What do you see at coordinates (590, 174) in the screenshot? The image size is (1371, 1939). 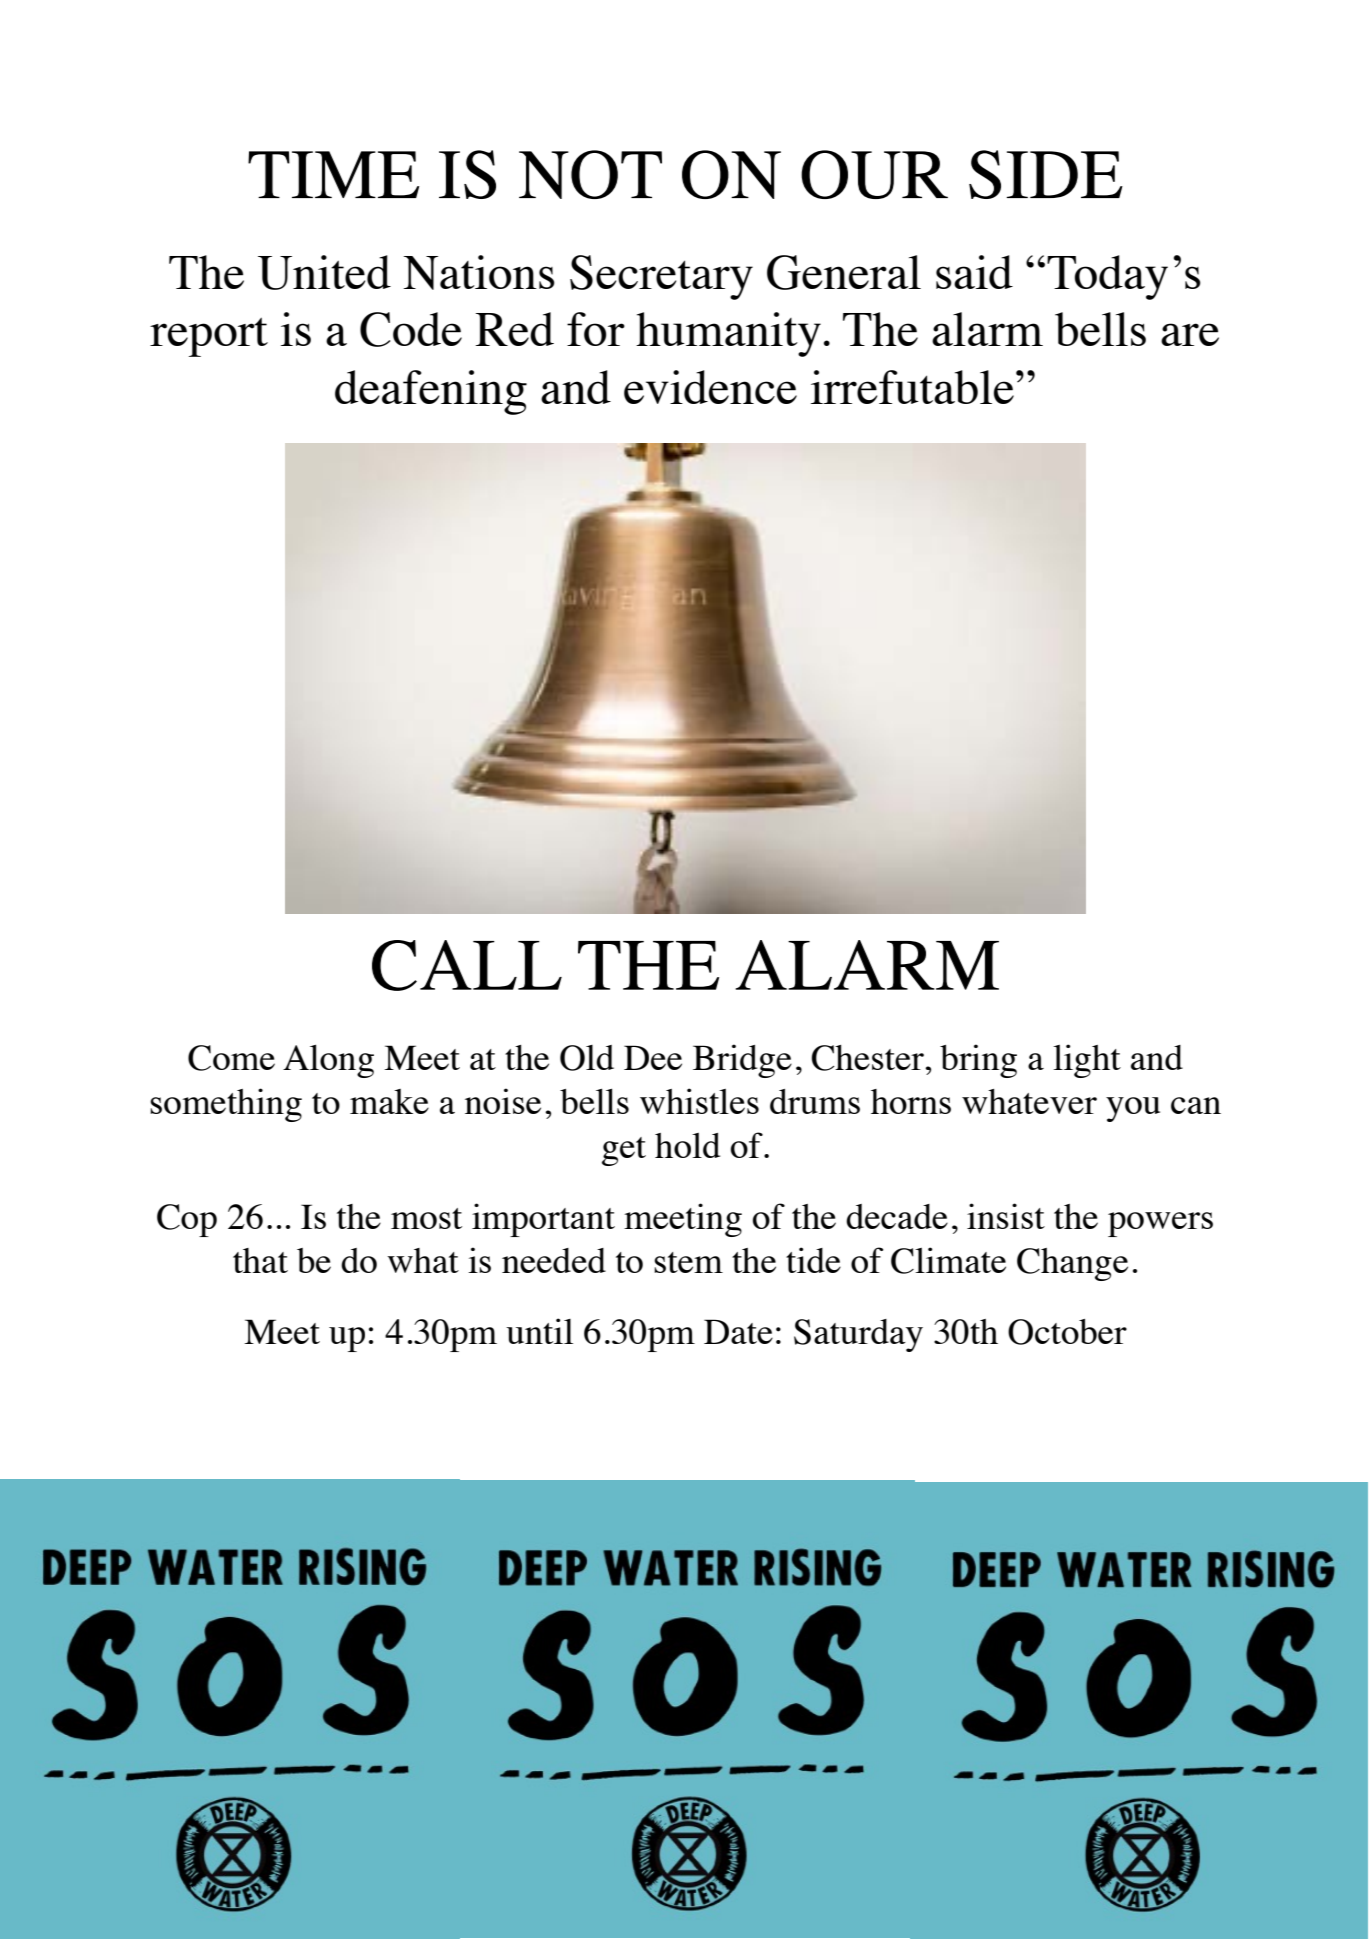 I see `NOT` at bounding box center [590, 174].
